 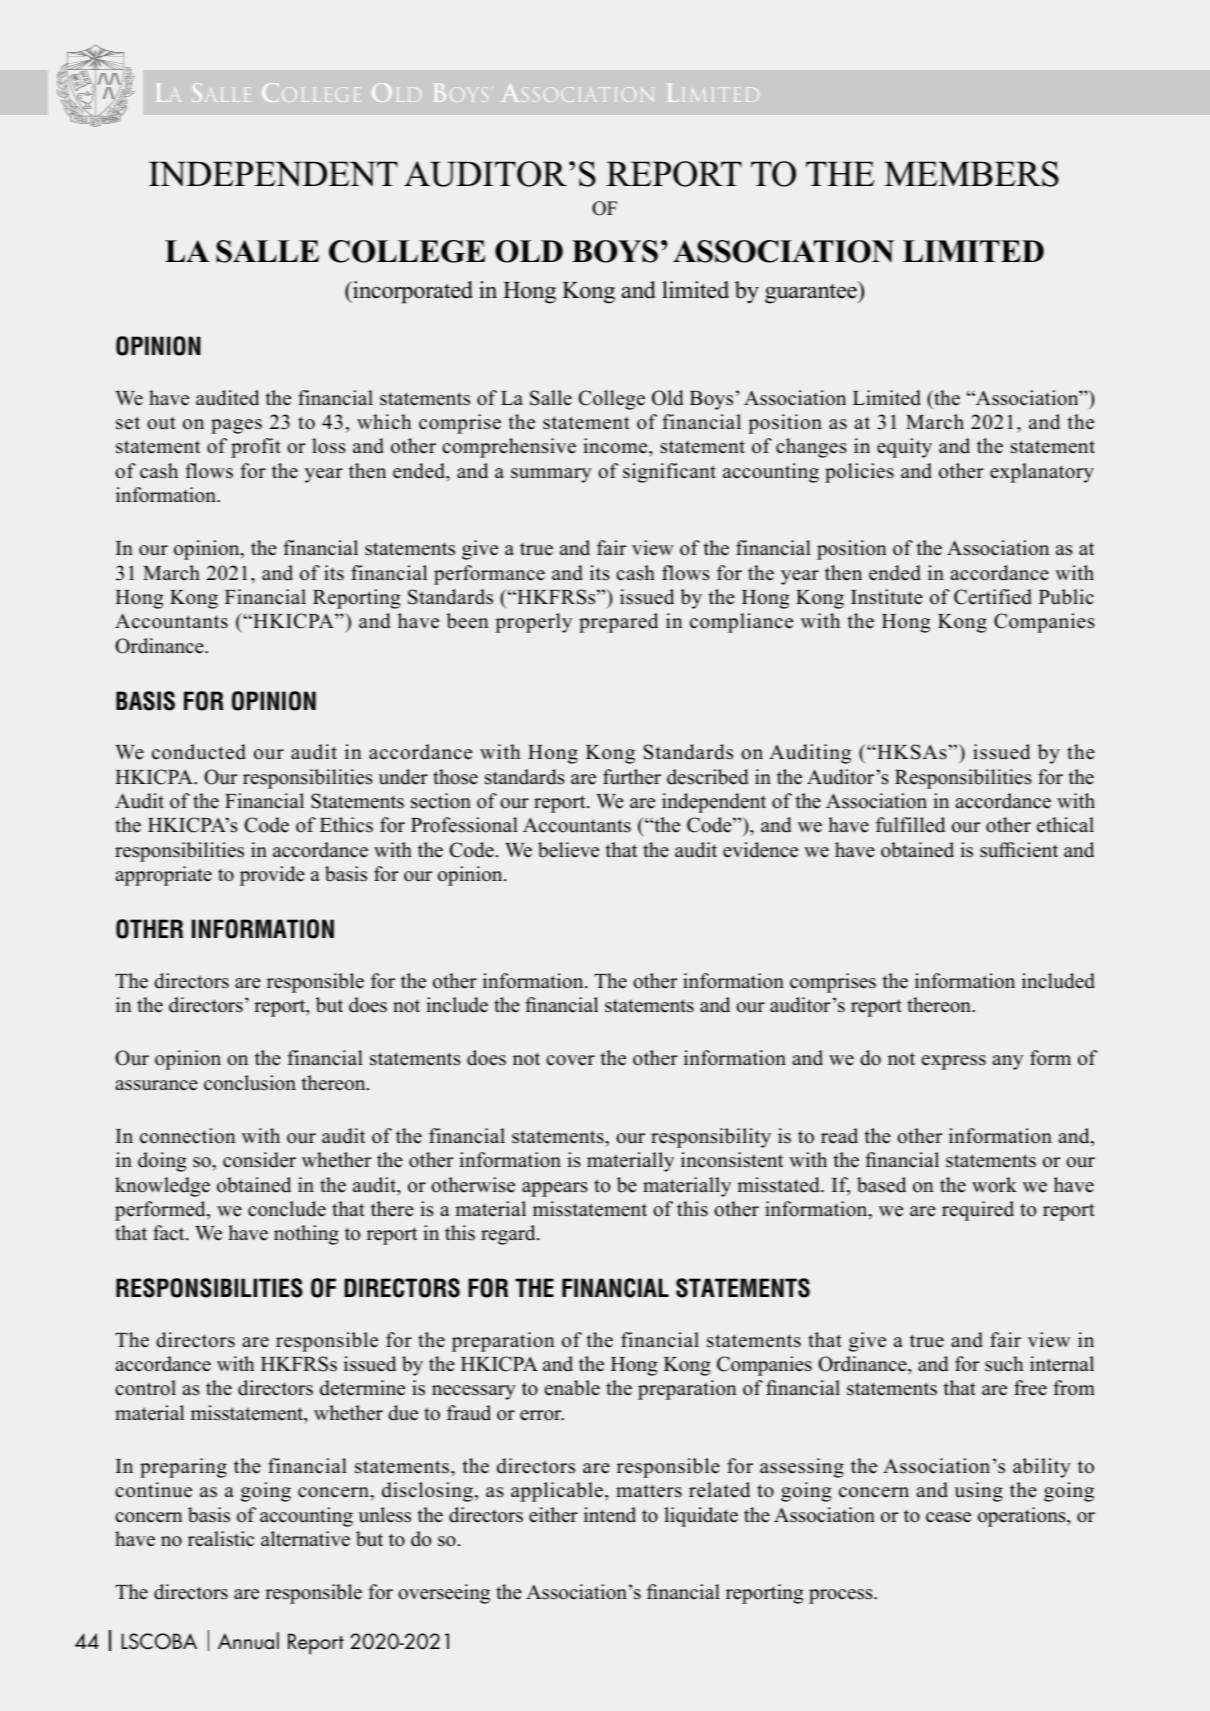 I want to click on Annual, so click(x=248, y=1641).
